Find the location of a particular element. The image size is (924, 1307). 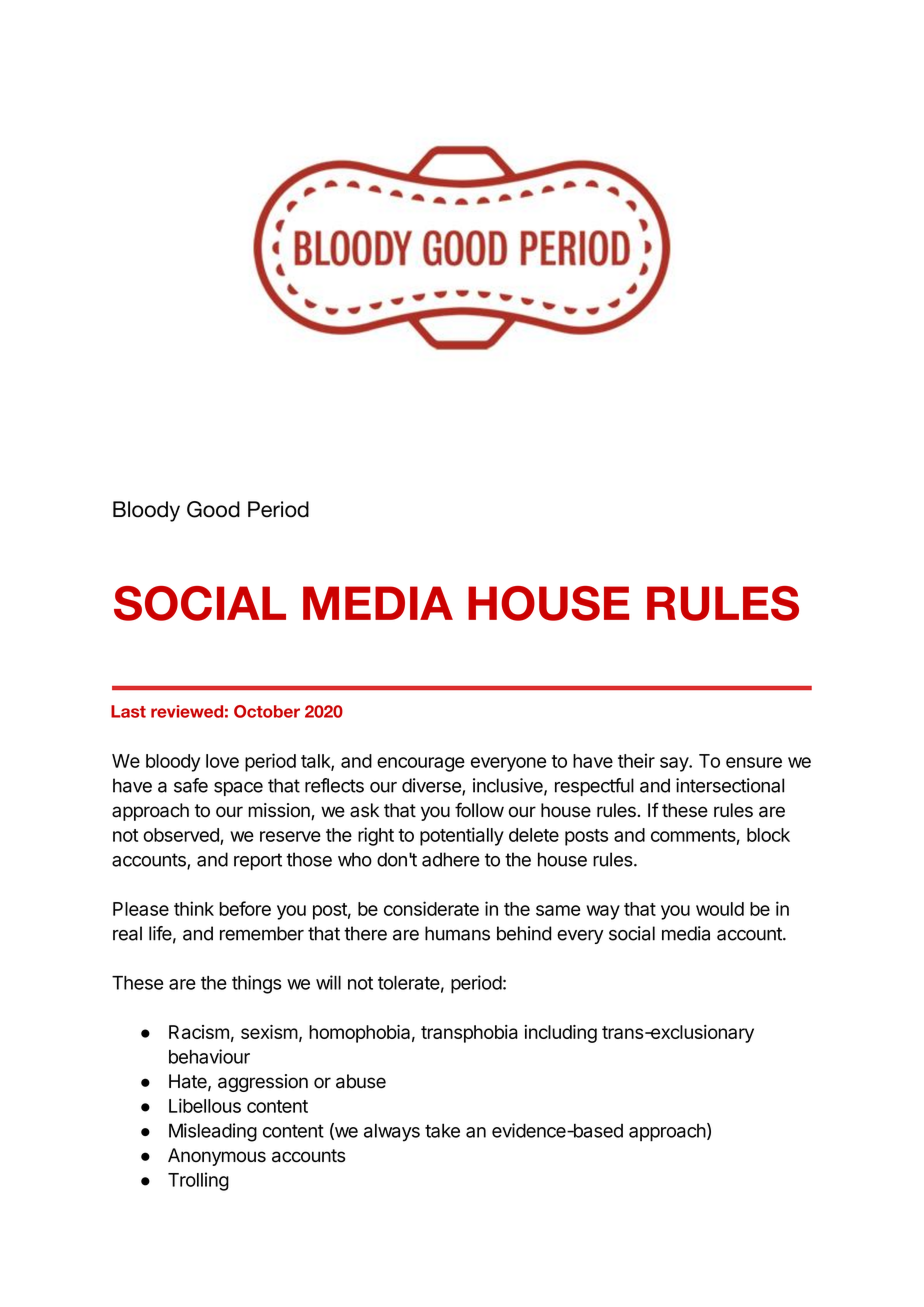

October is located at coordinates (267, 711).
